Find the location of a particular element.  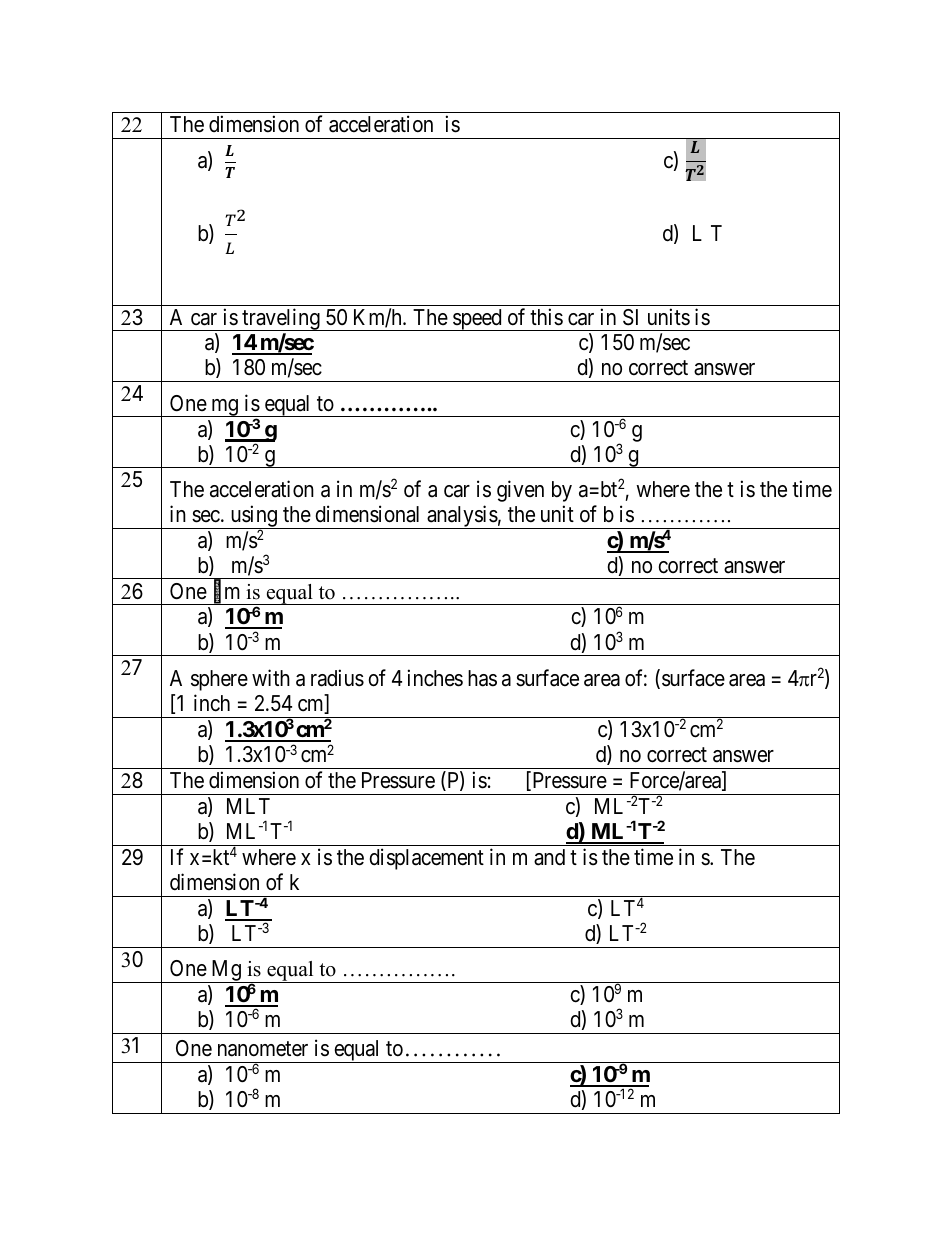

speed is located at coordinates (477, 320).
